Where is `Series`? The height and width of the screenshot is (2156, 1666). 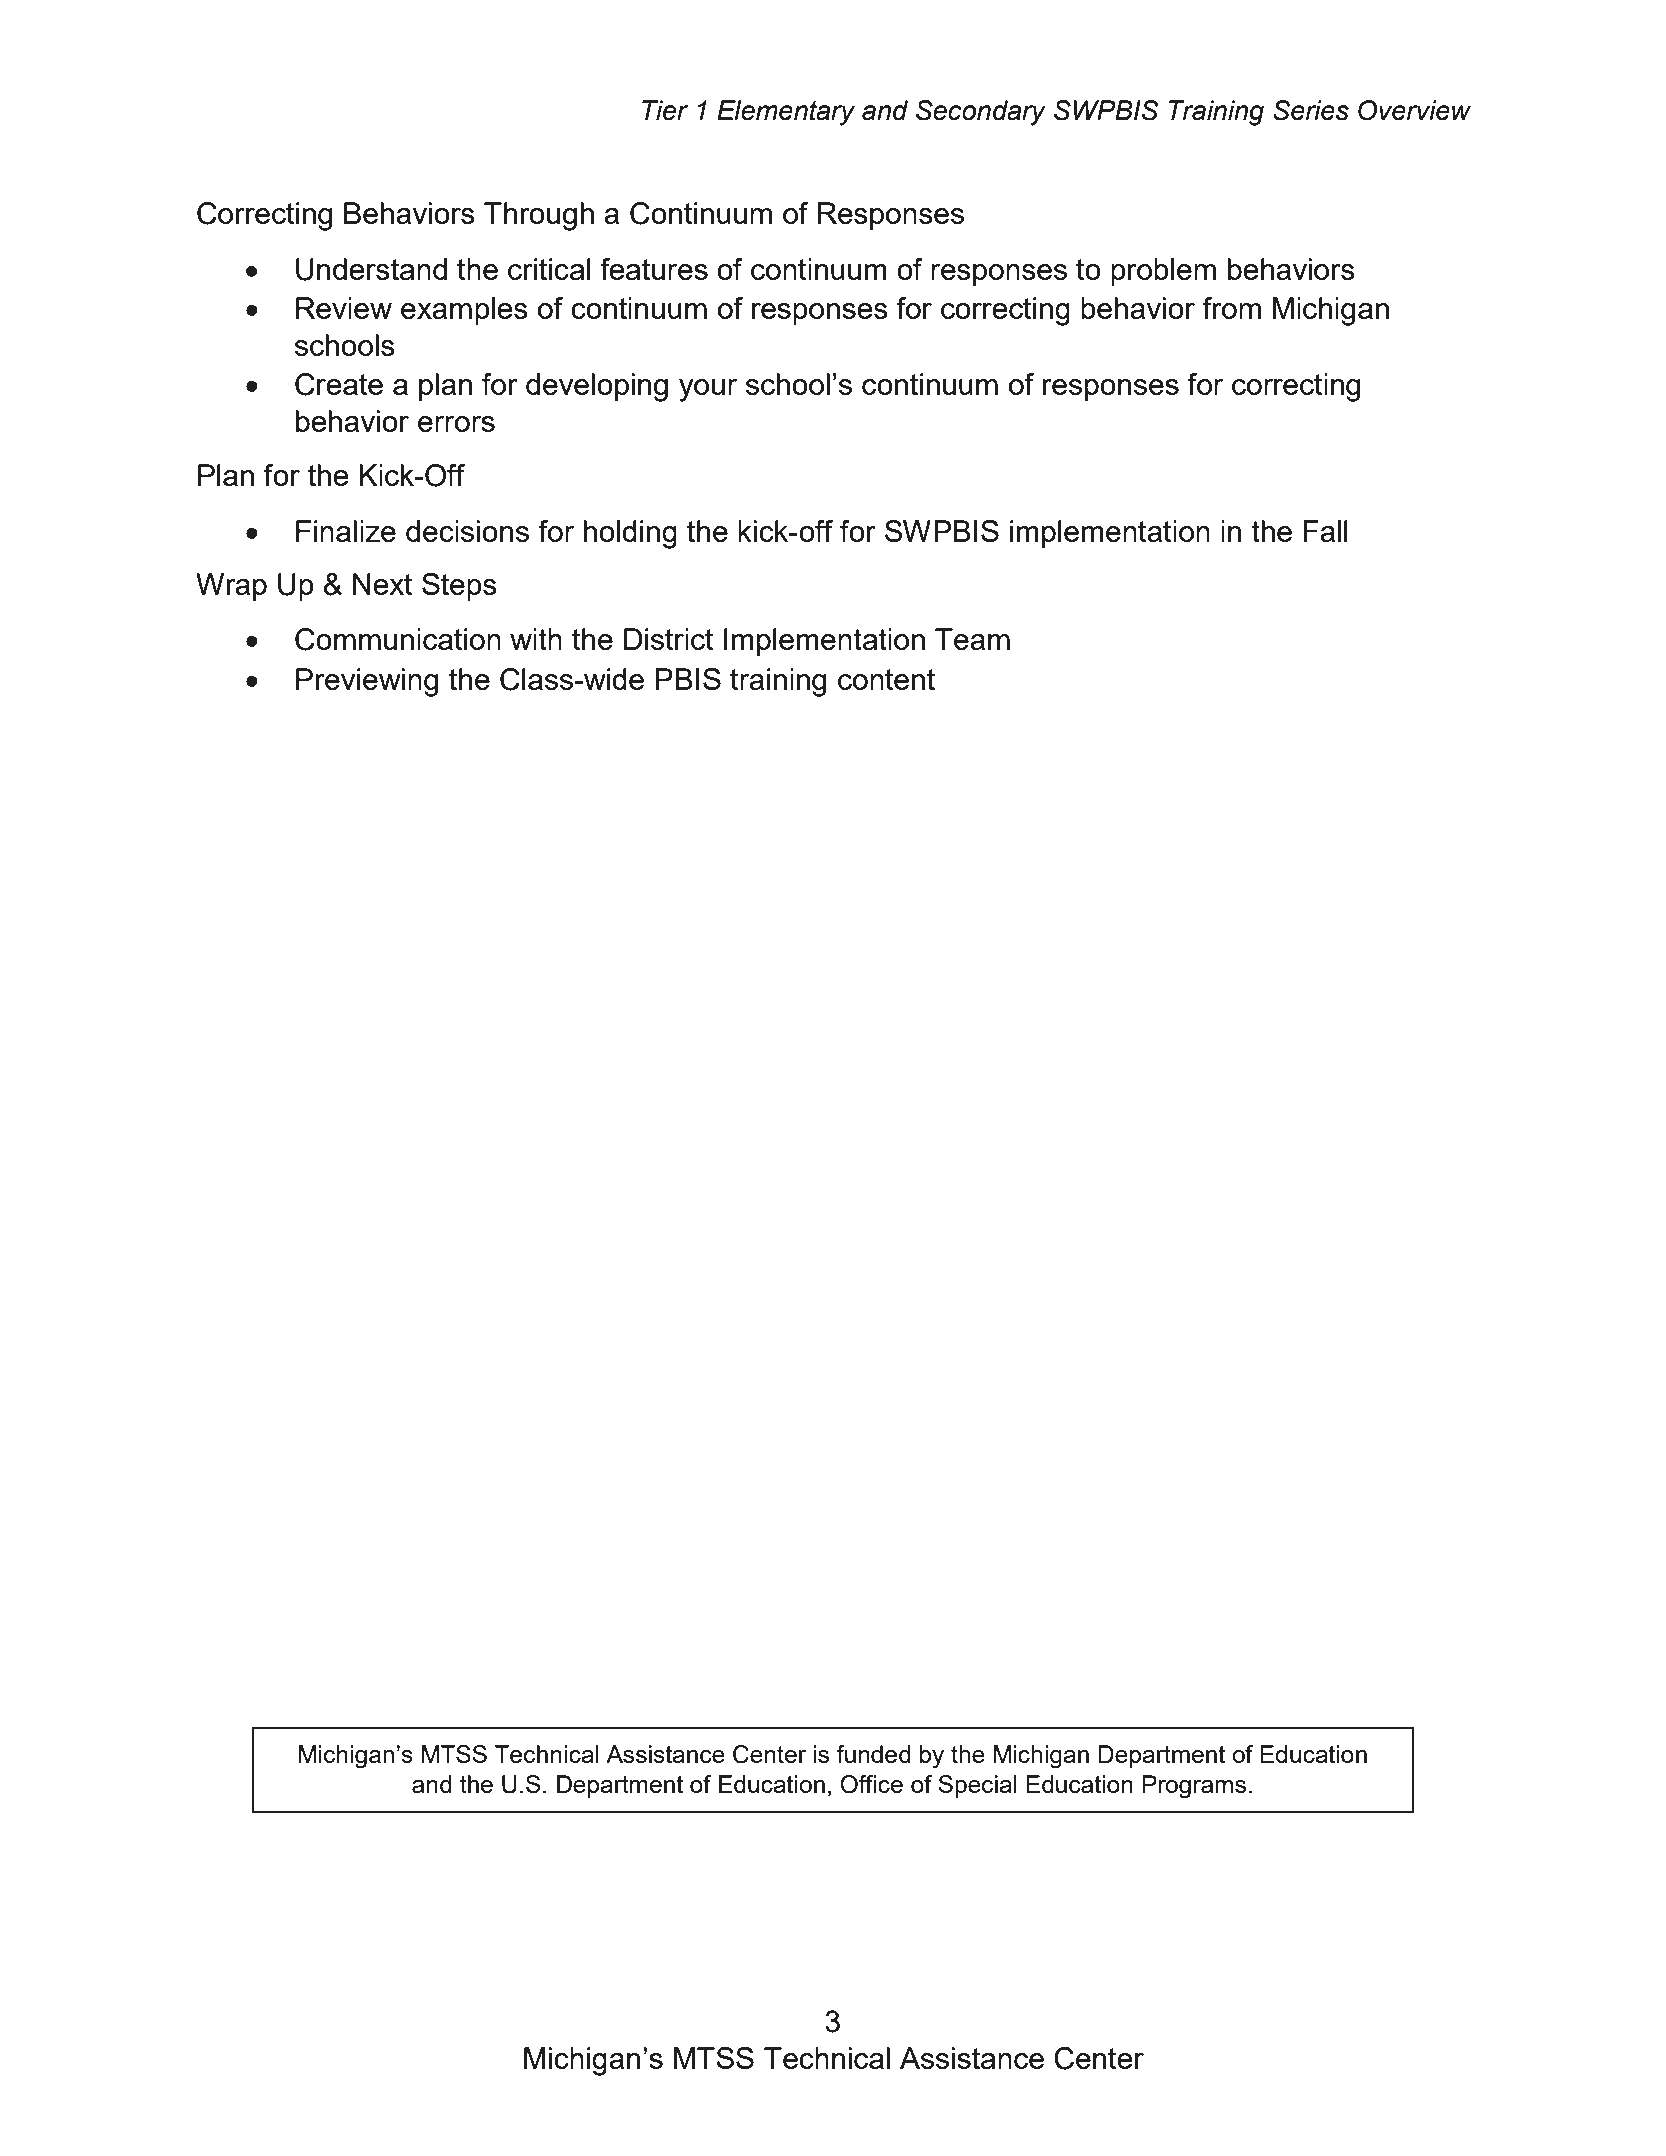 Series is located at coordinates (1311, 110).
